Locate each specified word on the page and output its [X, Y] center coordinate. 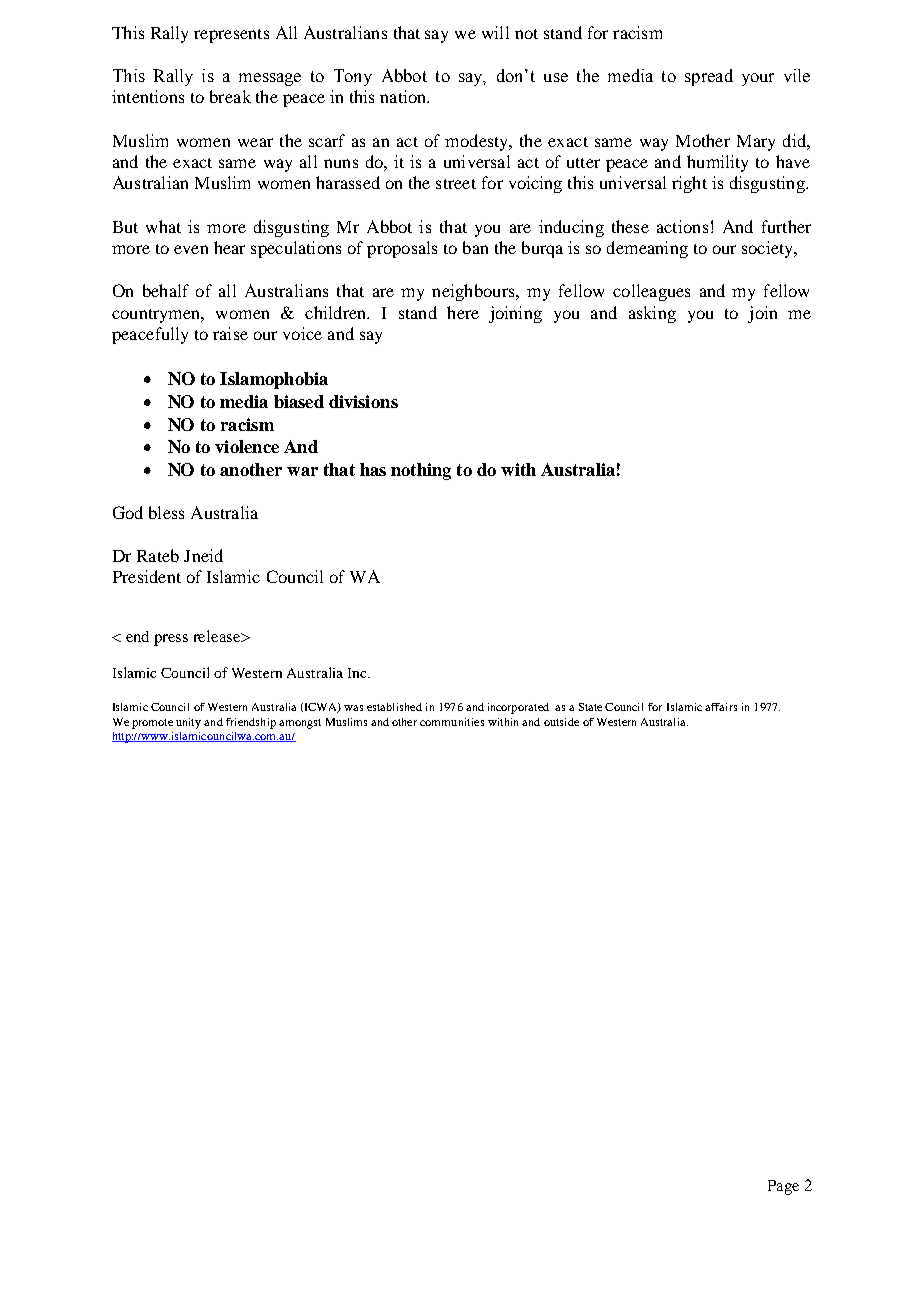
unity [188, 723]
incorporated [518, 708]
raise [230, 333]
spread [709, 77]
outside [561, 722]
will [495, 32]
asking [652, 314]
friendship [251, 723]
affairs [721, 707]
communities [452, 722]
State [590, 707]
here [463, 312]
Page [783, 1187]
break [230, 96]
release [218, 636]
